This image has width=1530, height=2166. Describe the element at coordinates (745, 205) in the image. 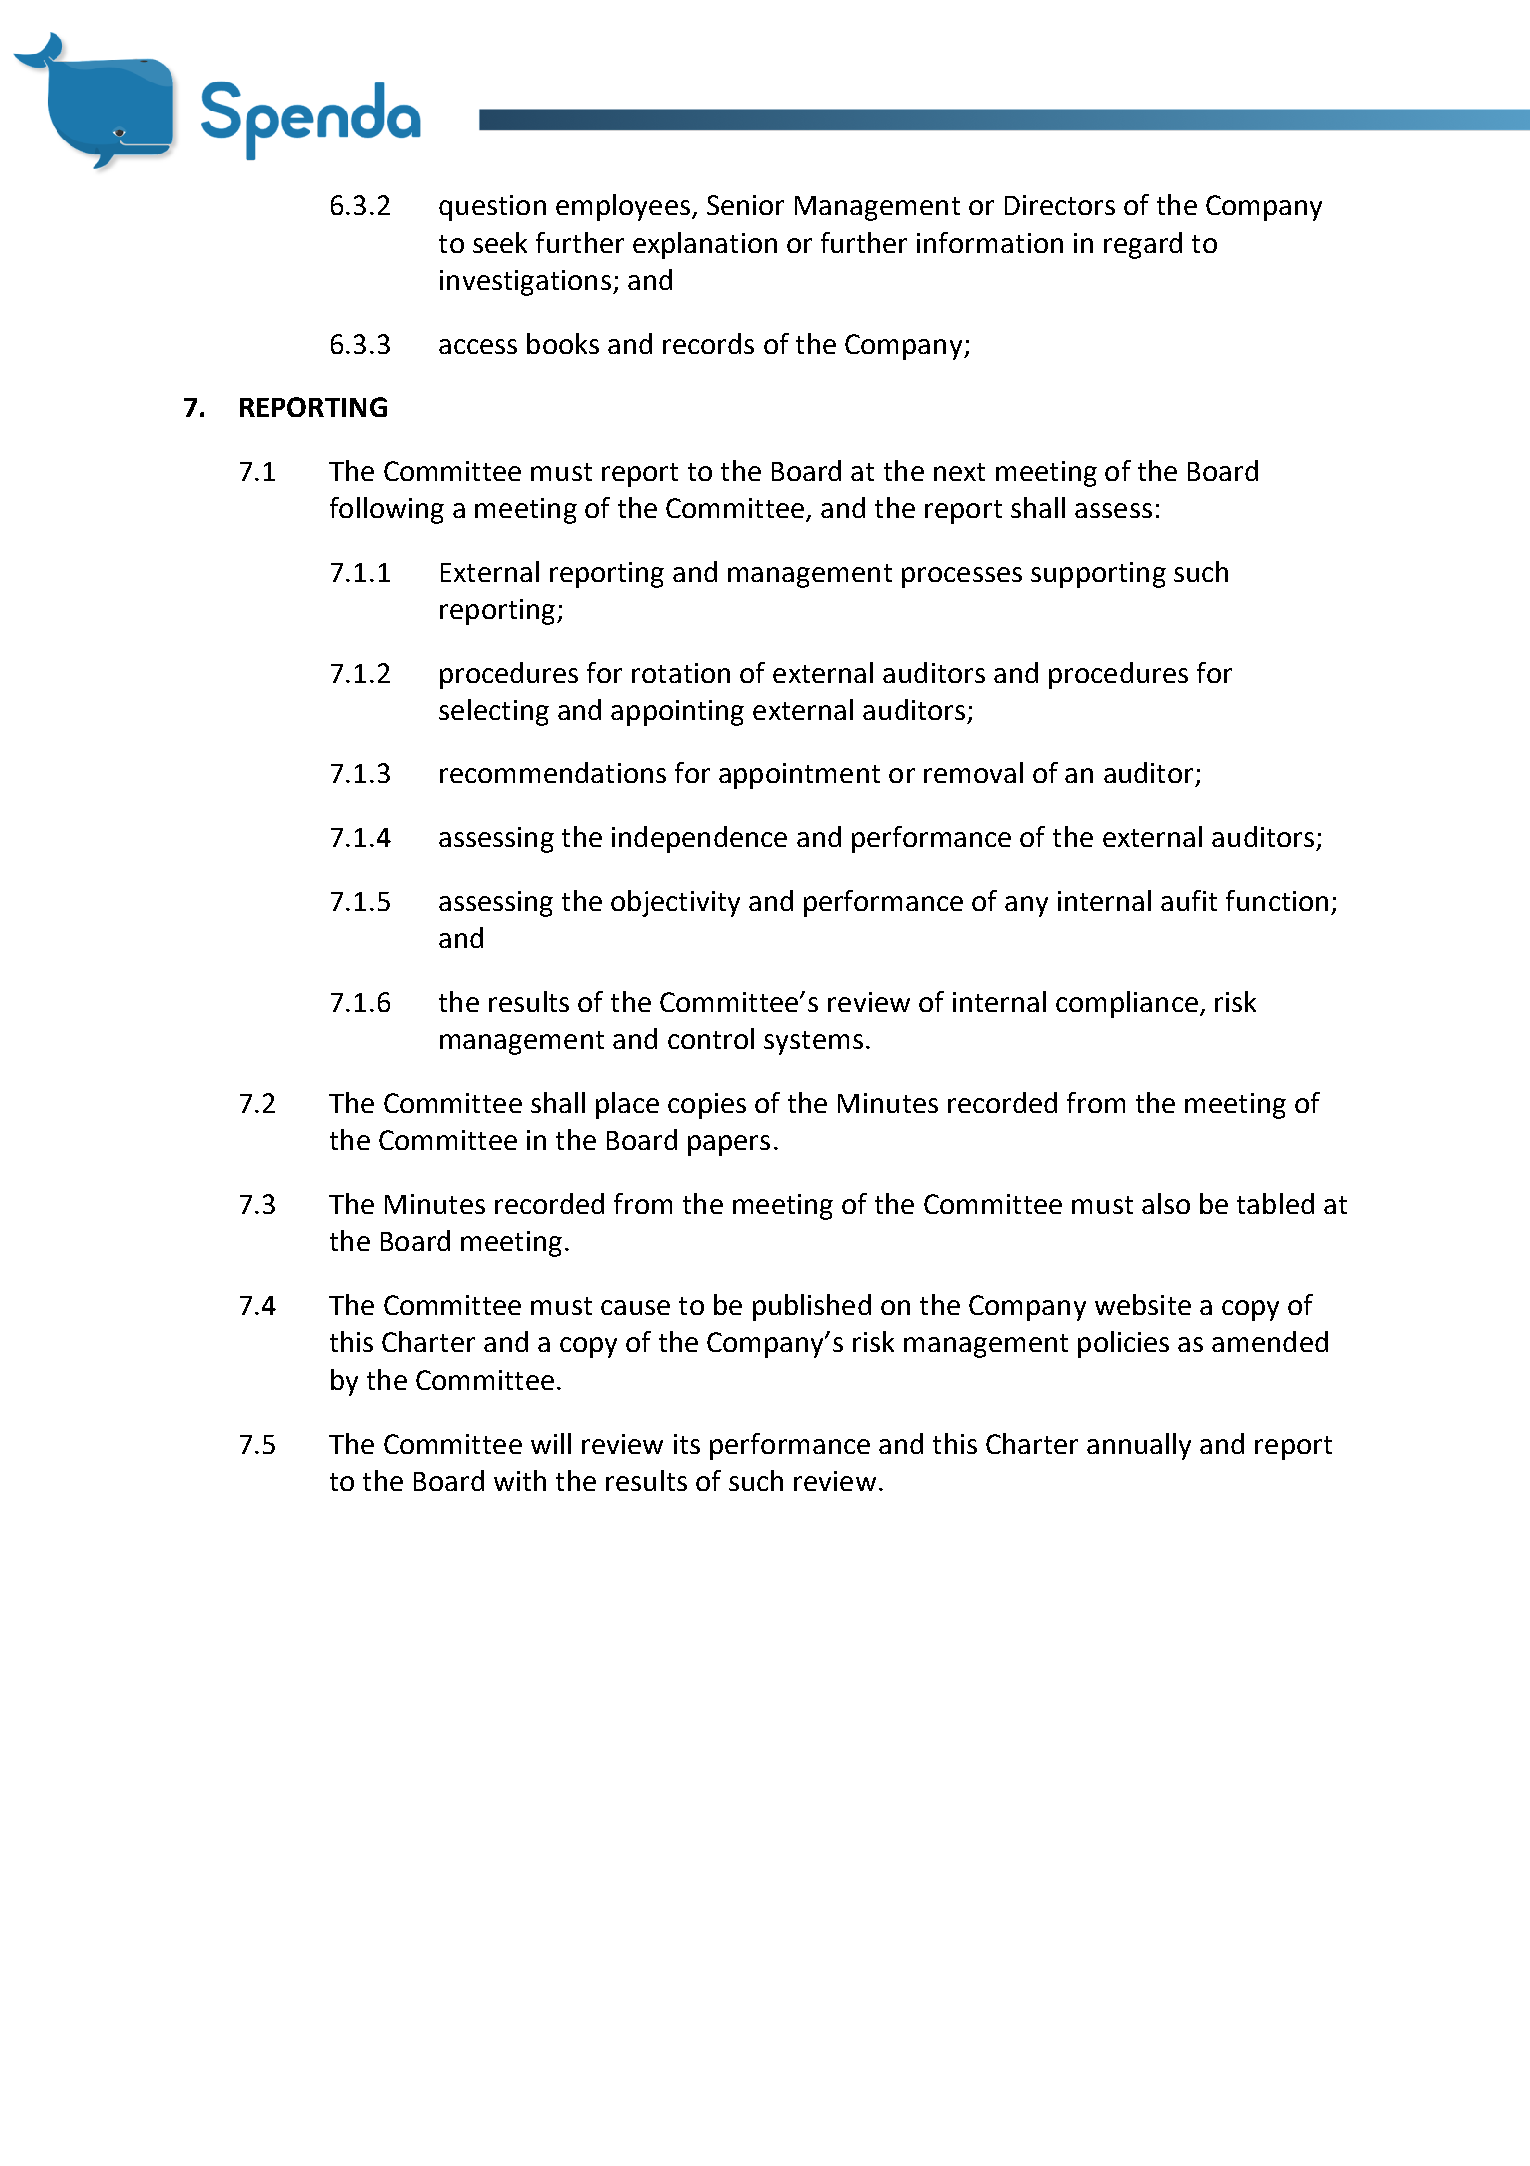

I see `Senior` at that location.
